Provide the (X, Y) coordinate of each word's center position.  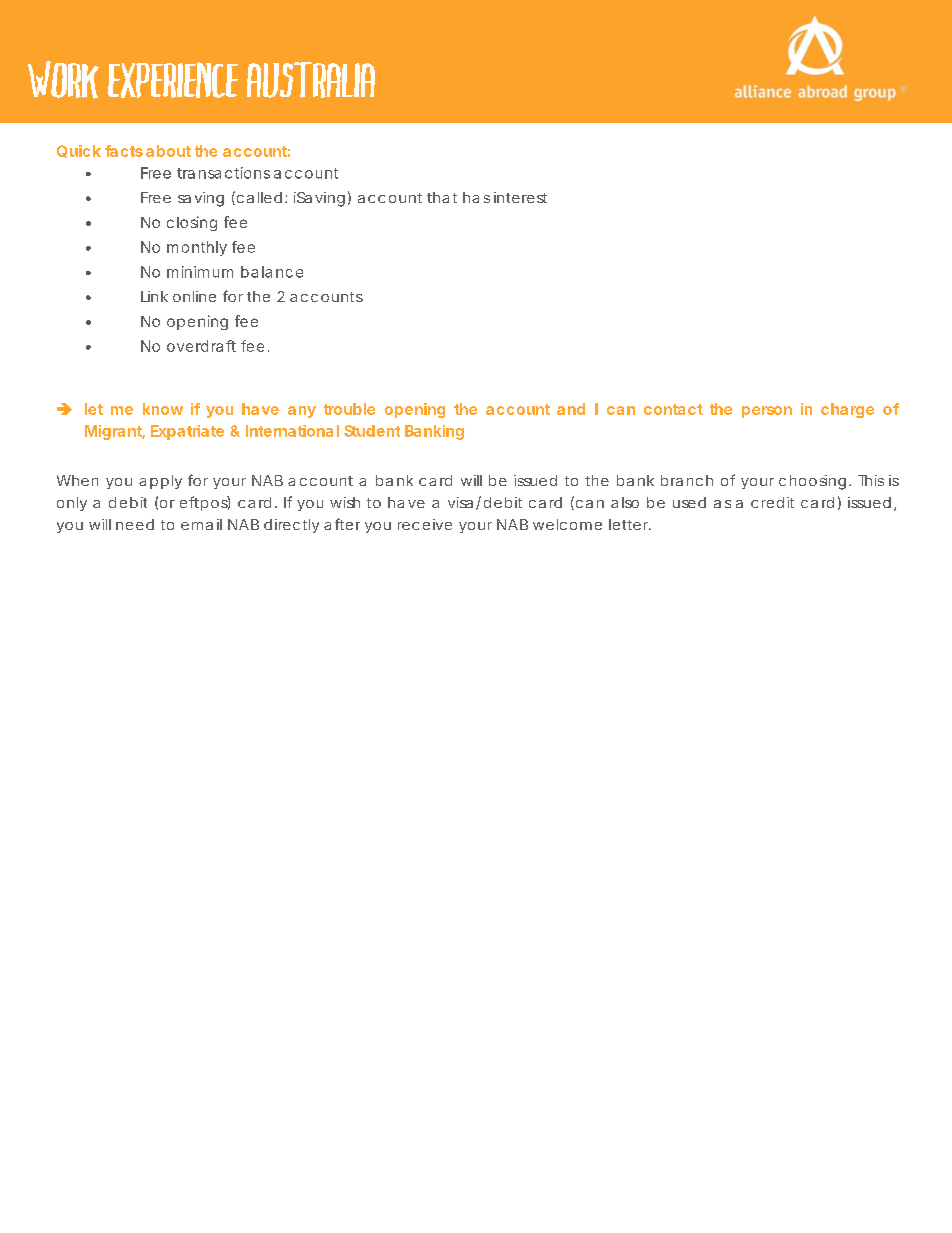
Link (154, 296)
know (163, 409)
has (476, 197)
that (442, 197)
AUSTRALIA (311, 80)
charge (847, 410)
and (571, 409)
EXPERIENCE (173, 80)
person (767, 412)
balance (272, 272)
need (135, 524)
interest (520, 197)
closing (192, 223)
